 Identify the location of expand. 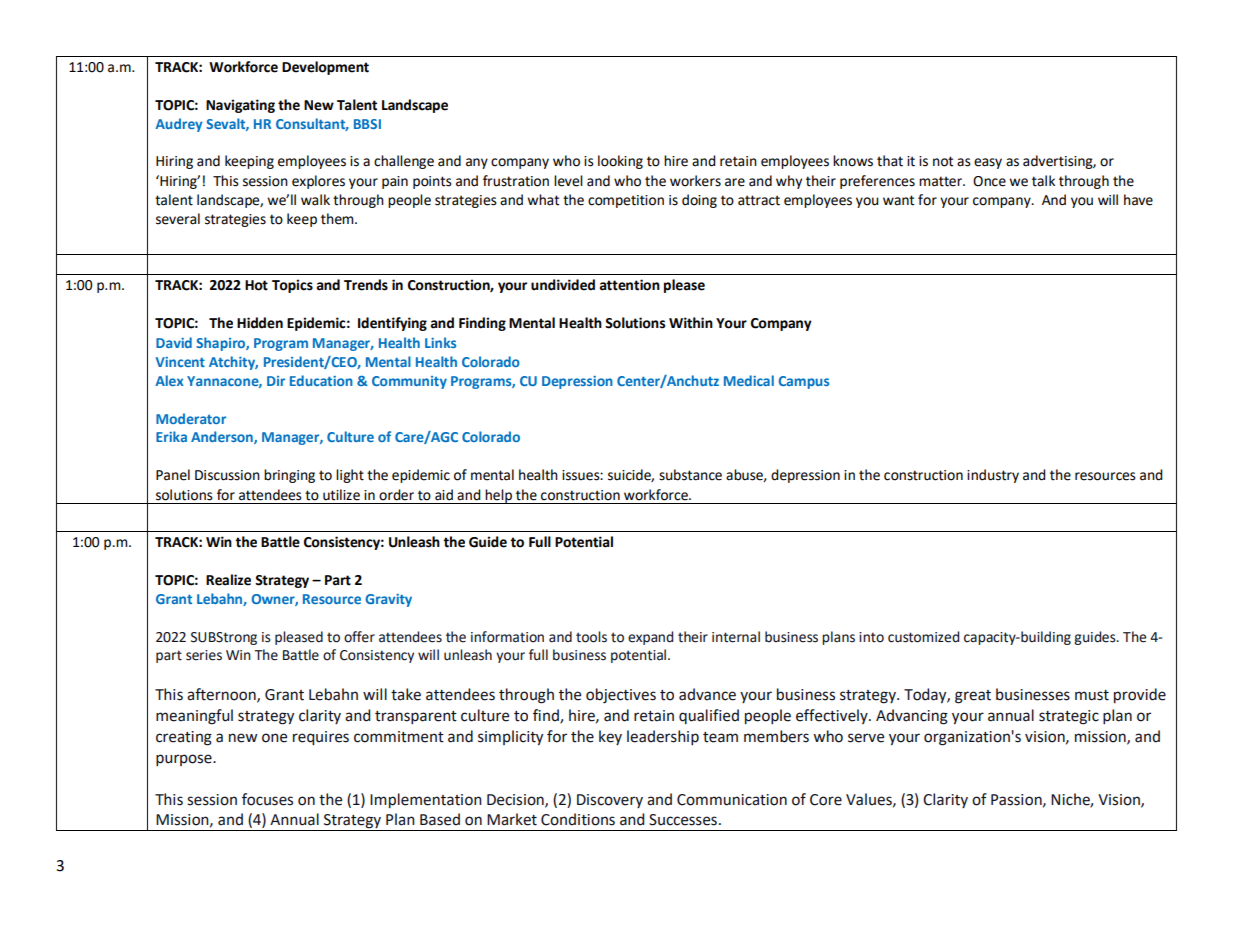
(650, 638).
